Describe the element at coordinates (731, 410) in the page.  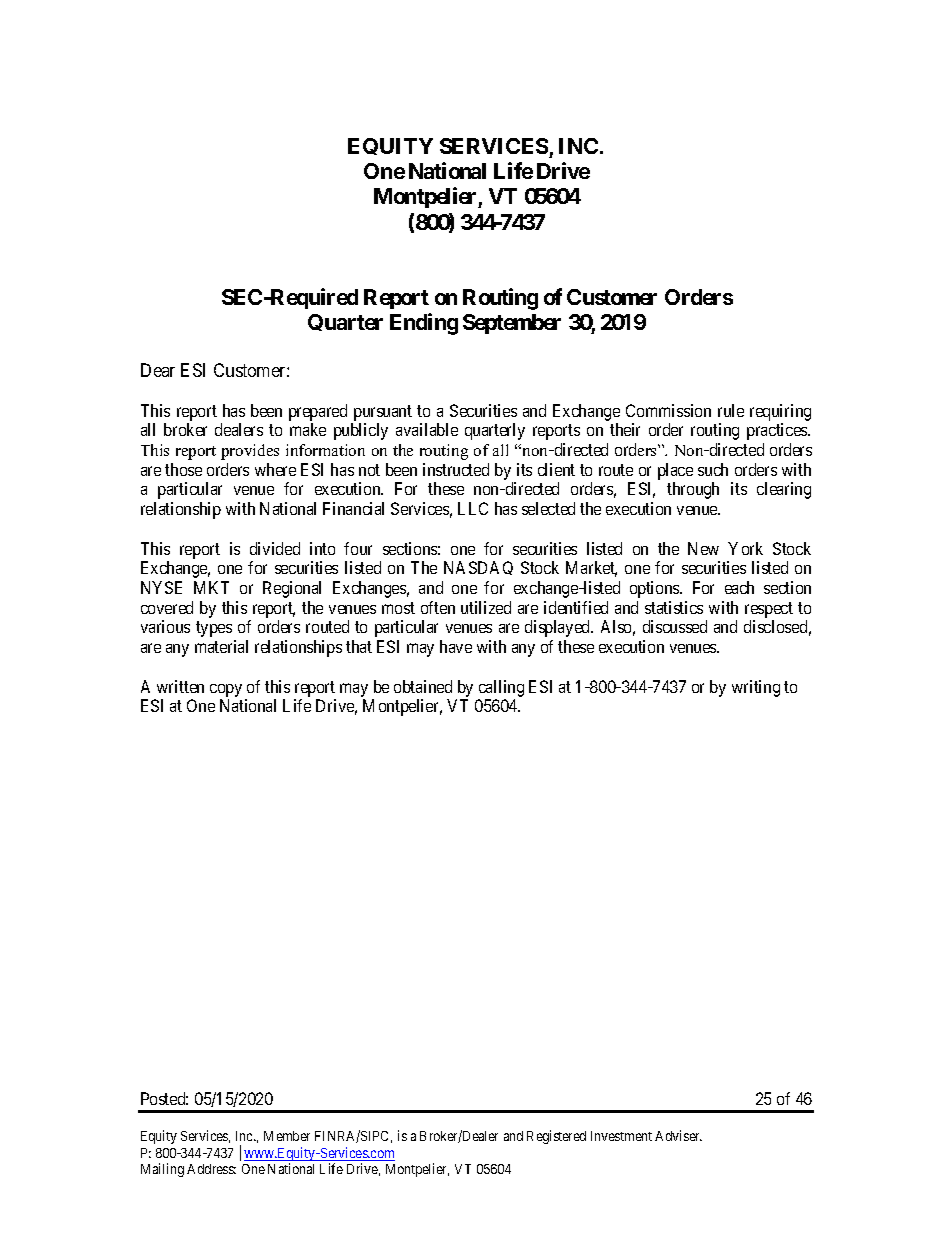
I see `rule` at that location.
